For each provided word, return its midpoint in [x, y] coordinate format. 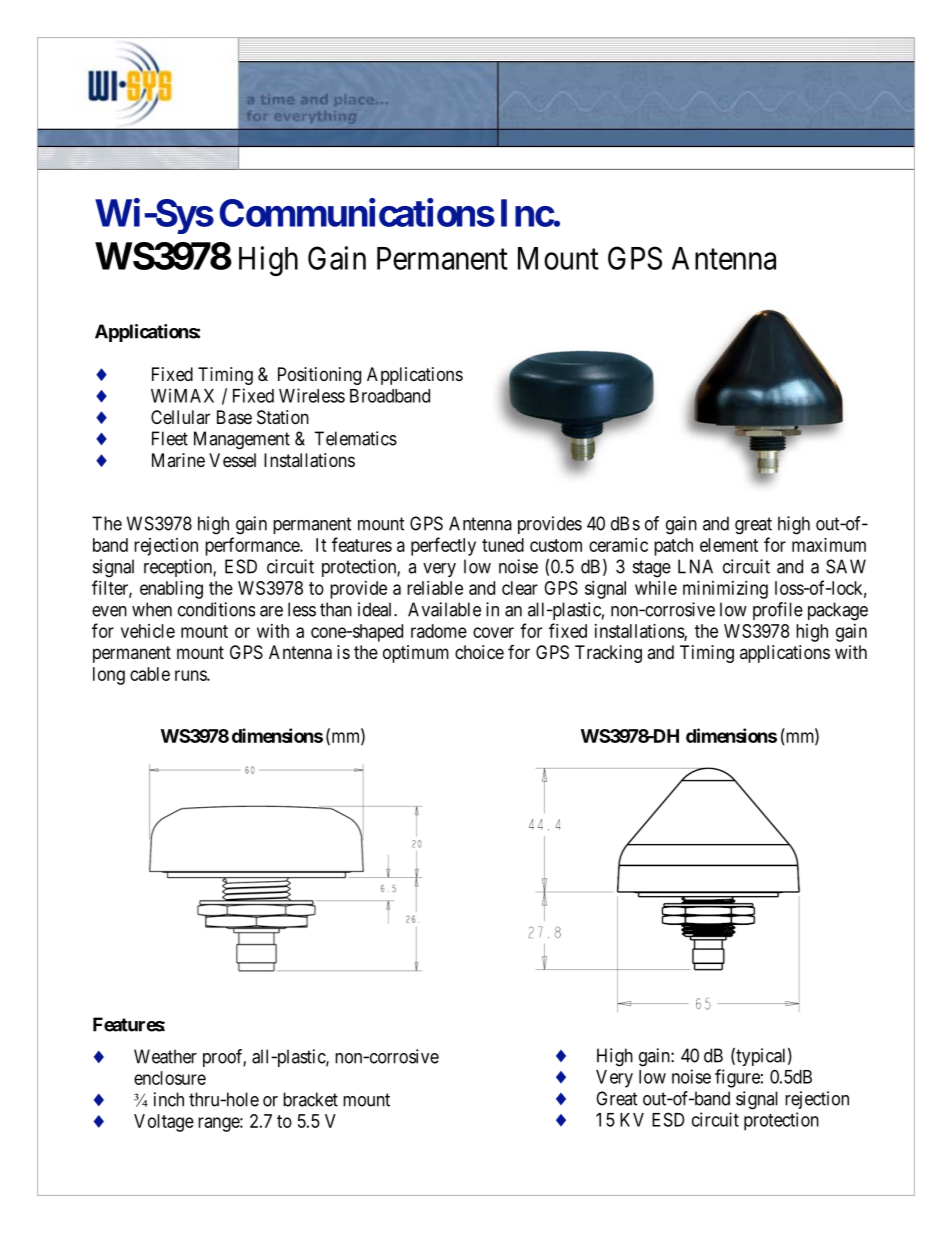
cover [493, 632]
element [729, 545]
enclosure [170, 1078]
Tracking [608, 654]
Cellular [180, 417]
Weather [165, 1056]
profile [778, 611]
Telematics [355, 438]
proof [224, 1058]
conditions [216, 609]
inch [169, 1099]
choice [479, 652]
